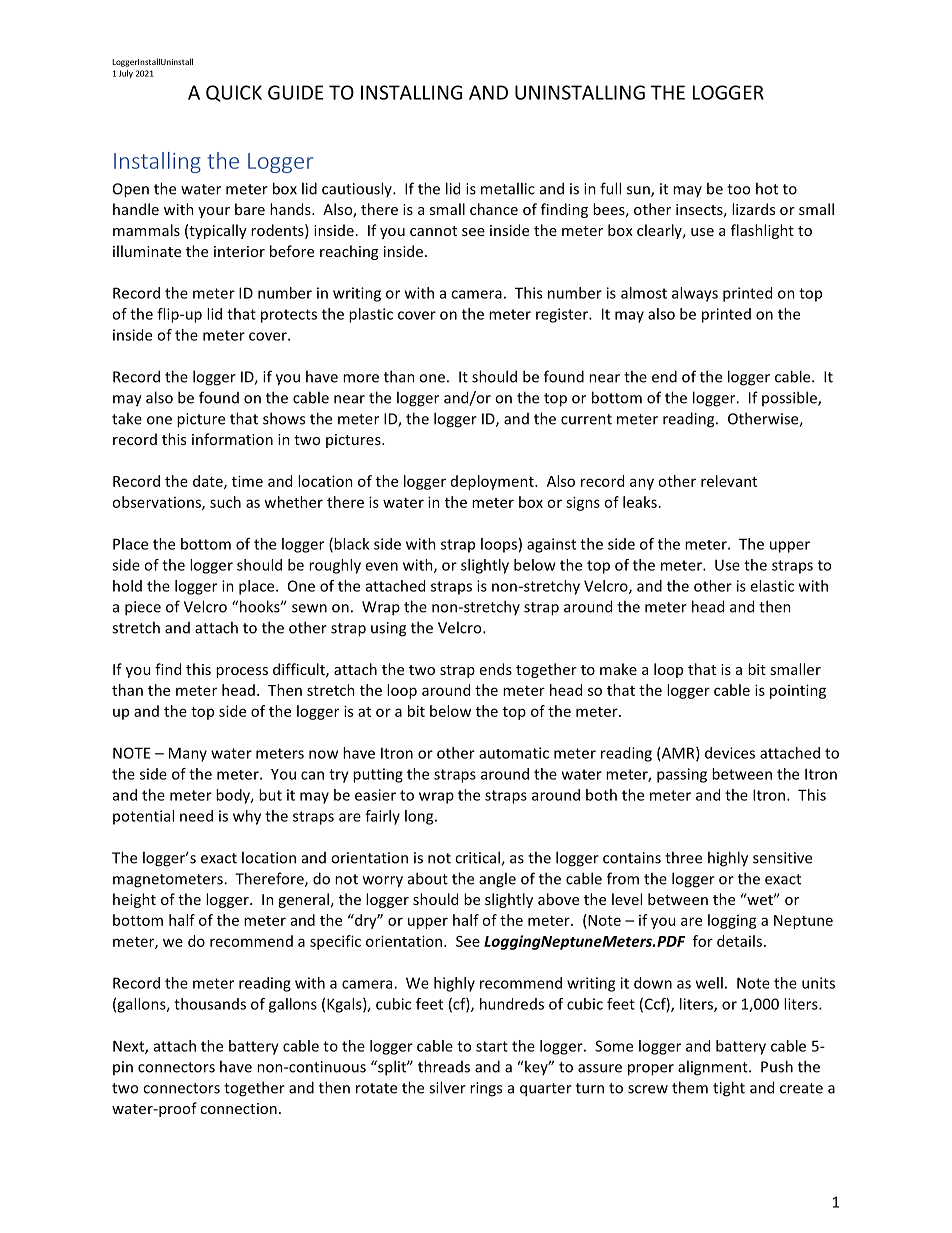 Image resolution: width=952 pixels, height=1233 pixels. Describe the element at coordinates (738, 189) in the screenshot. I see `too` at that location.
